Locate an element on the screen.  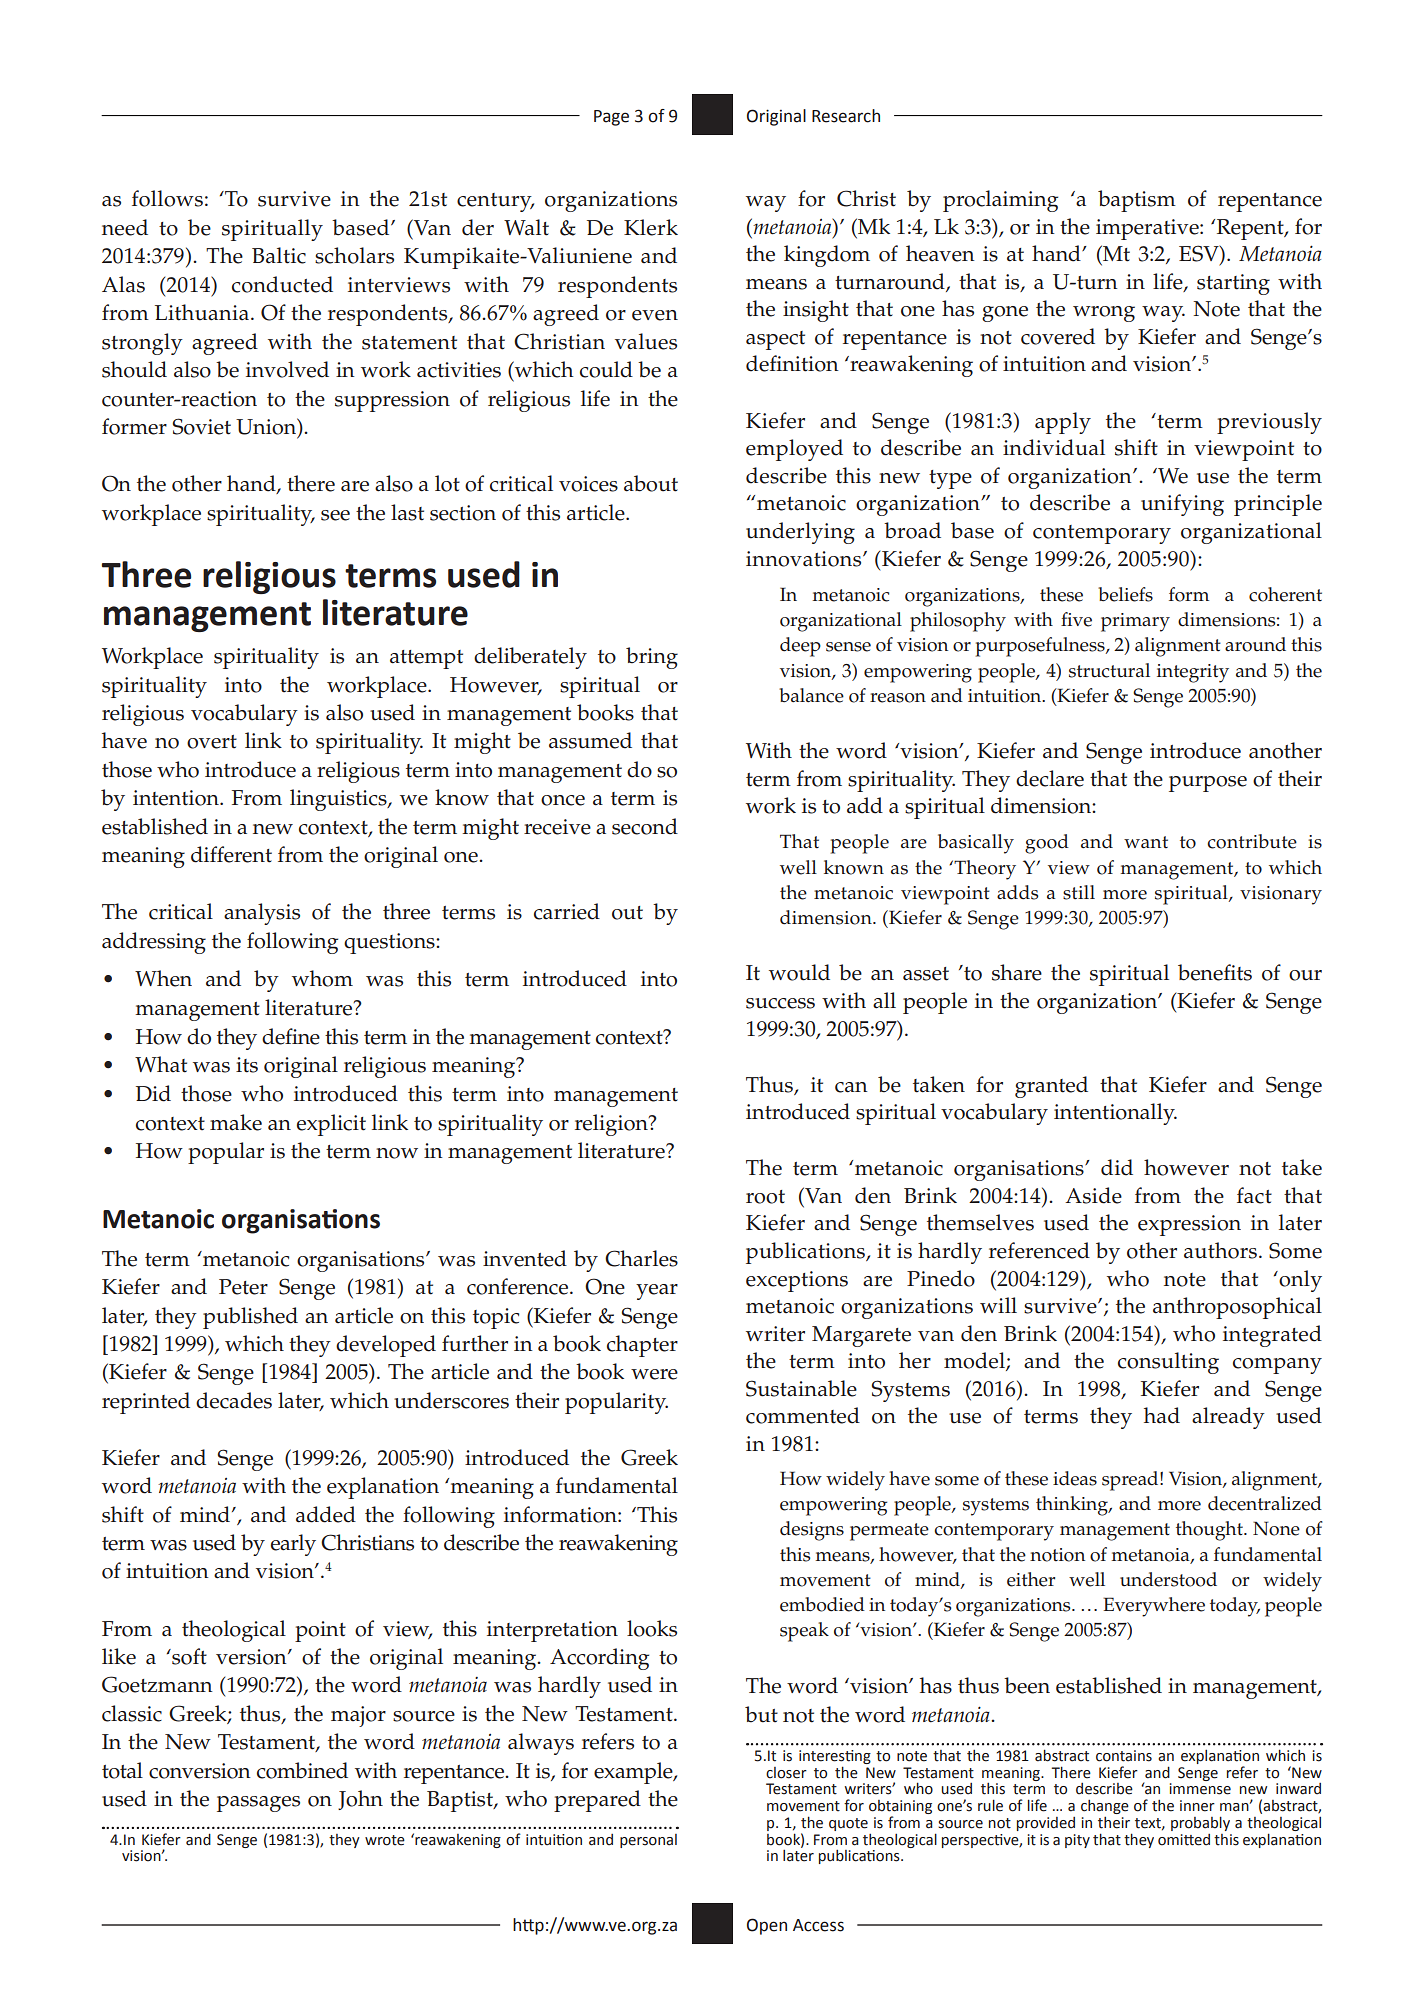
Page is located at coordinates (611, 118).
